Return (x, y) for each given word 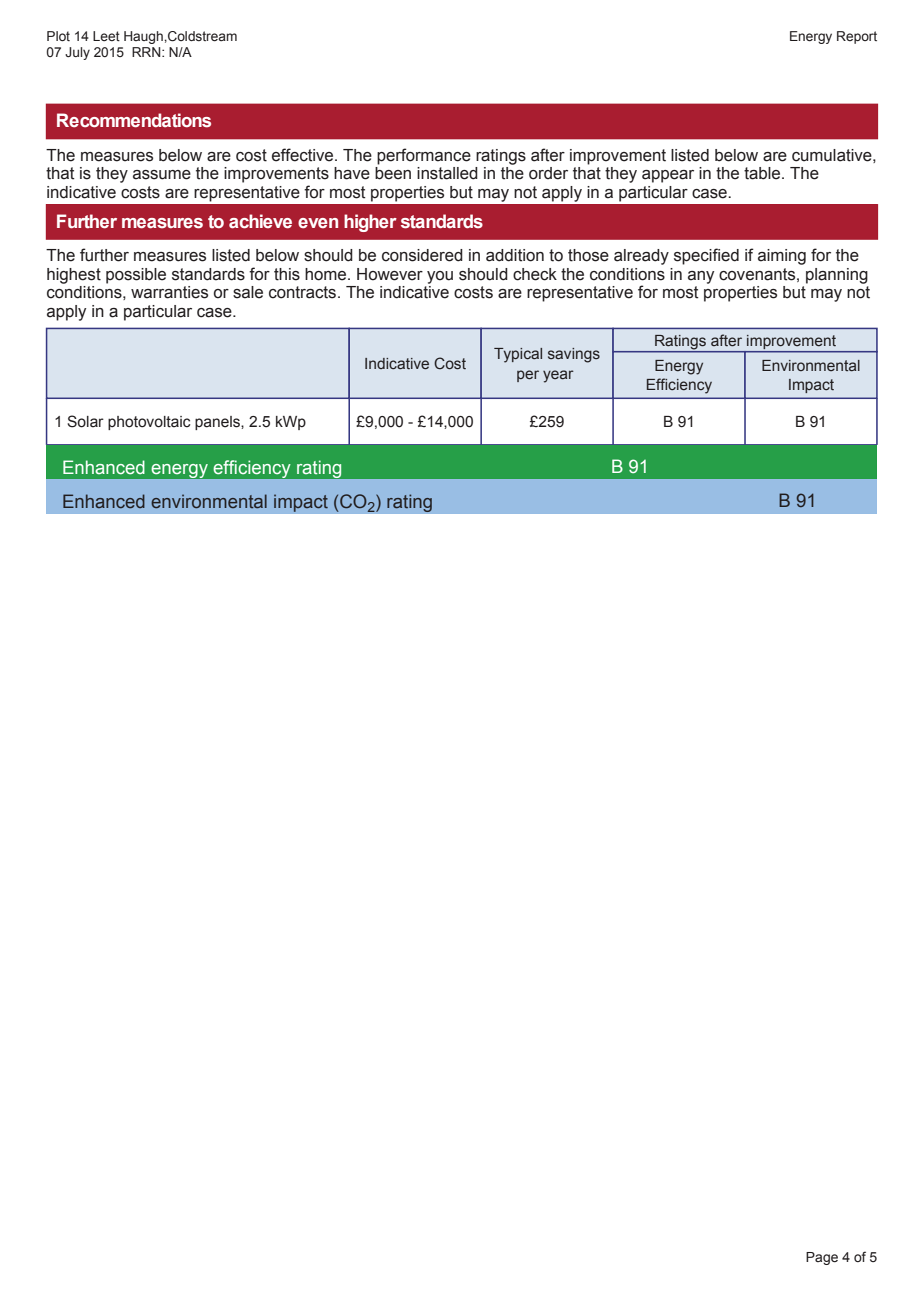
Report (857, 37)
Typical (518, 355)
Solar (85, 421)
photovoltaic (149, 423)
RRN (147, 52)
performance (424, 156)
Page (822, 1258)
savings (574, 355)
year (558, 376)
